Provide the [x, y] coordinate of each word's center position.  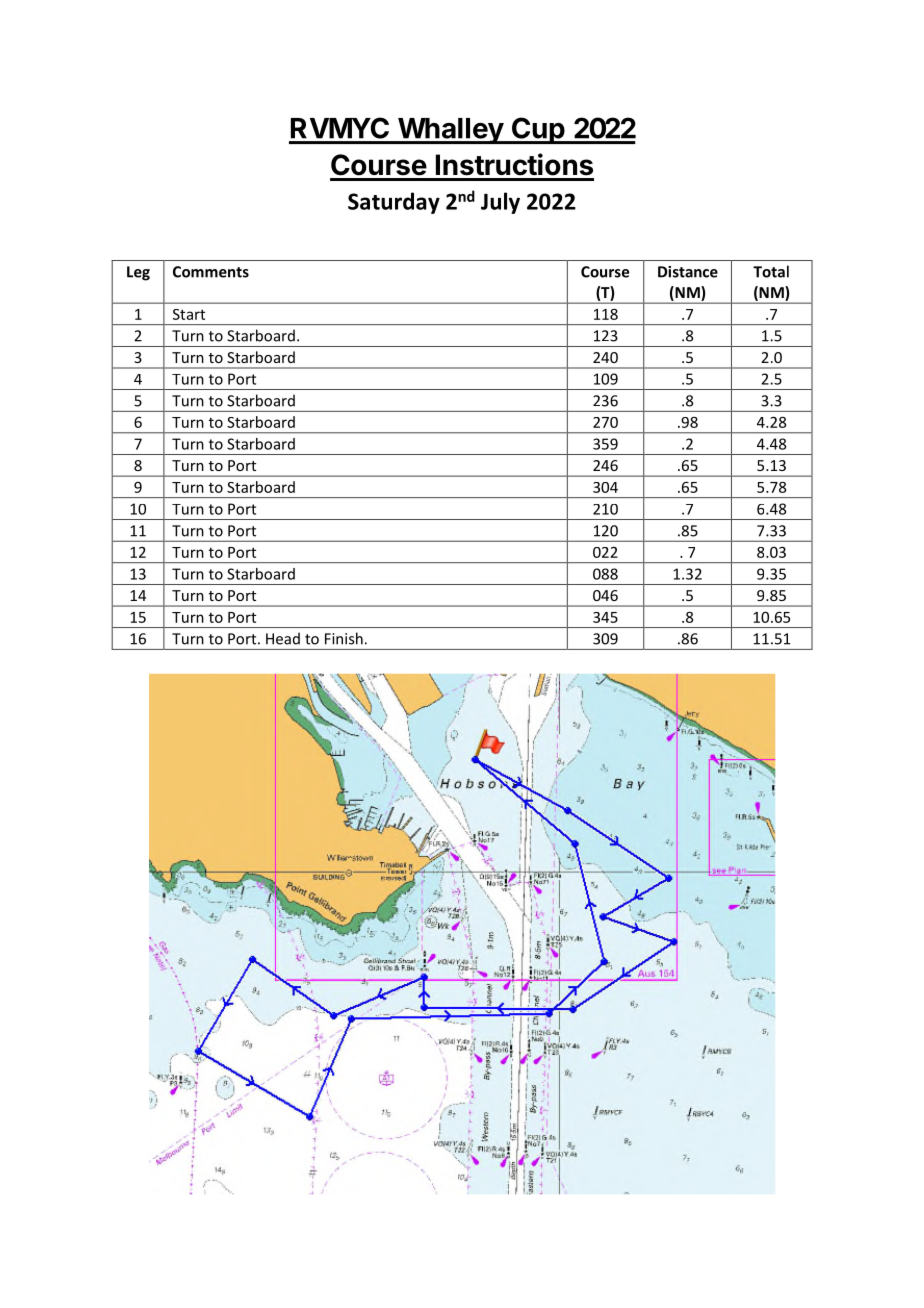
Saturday [394, 203]
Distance [688, 272]
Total [771, 271]
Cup [538, 130]
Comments [211, 272]
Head [283, 638]
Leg [138, 273]
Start [189, 314]
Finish [344, 638]
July [500, 203]
